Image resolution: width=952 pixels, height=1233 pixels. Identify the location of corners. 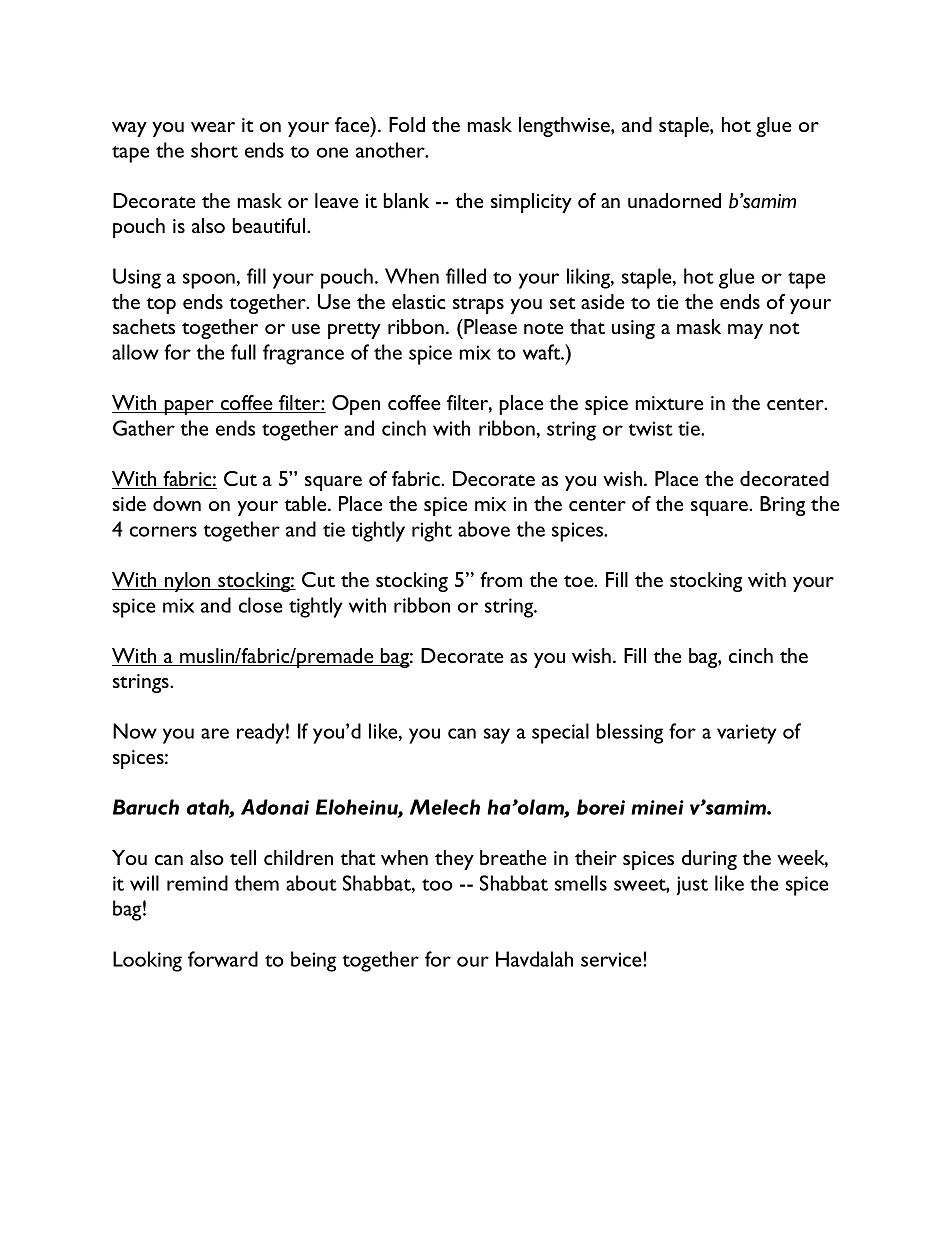
(163, 531).
